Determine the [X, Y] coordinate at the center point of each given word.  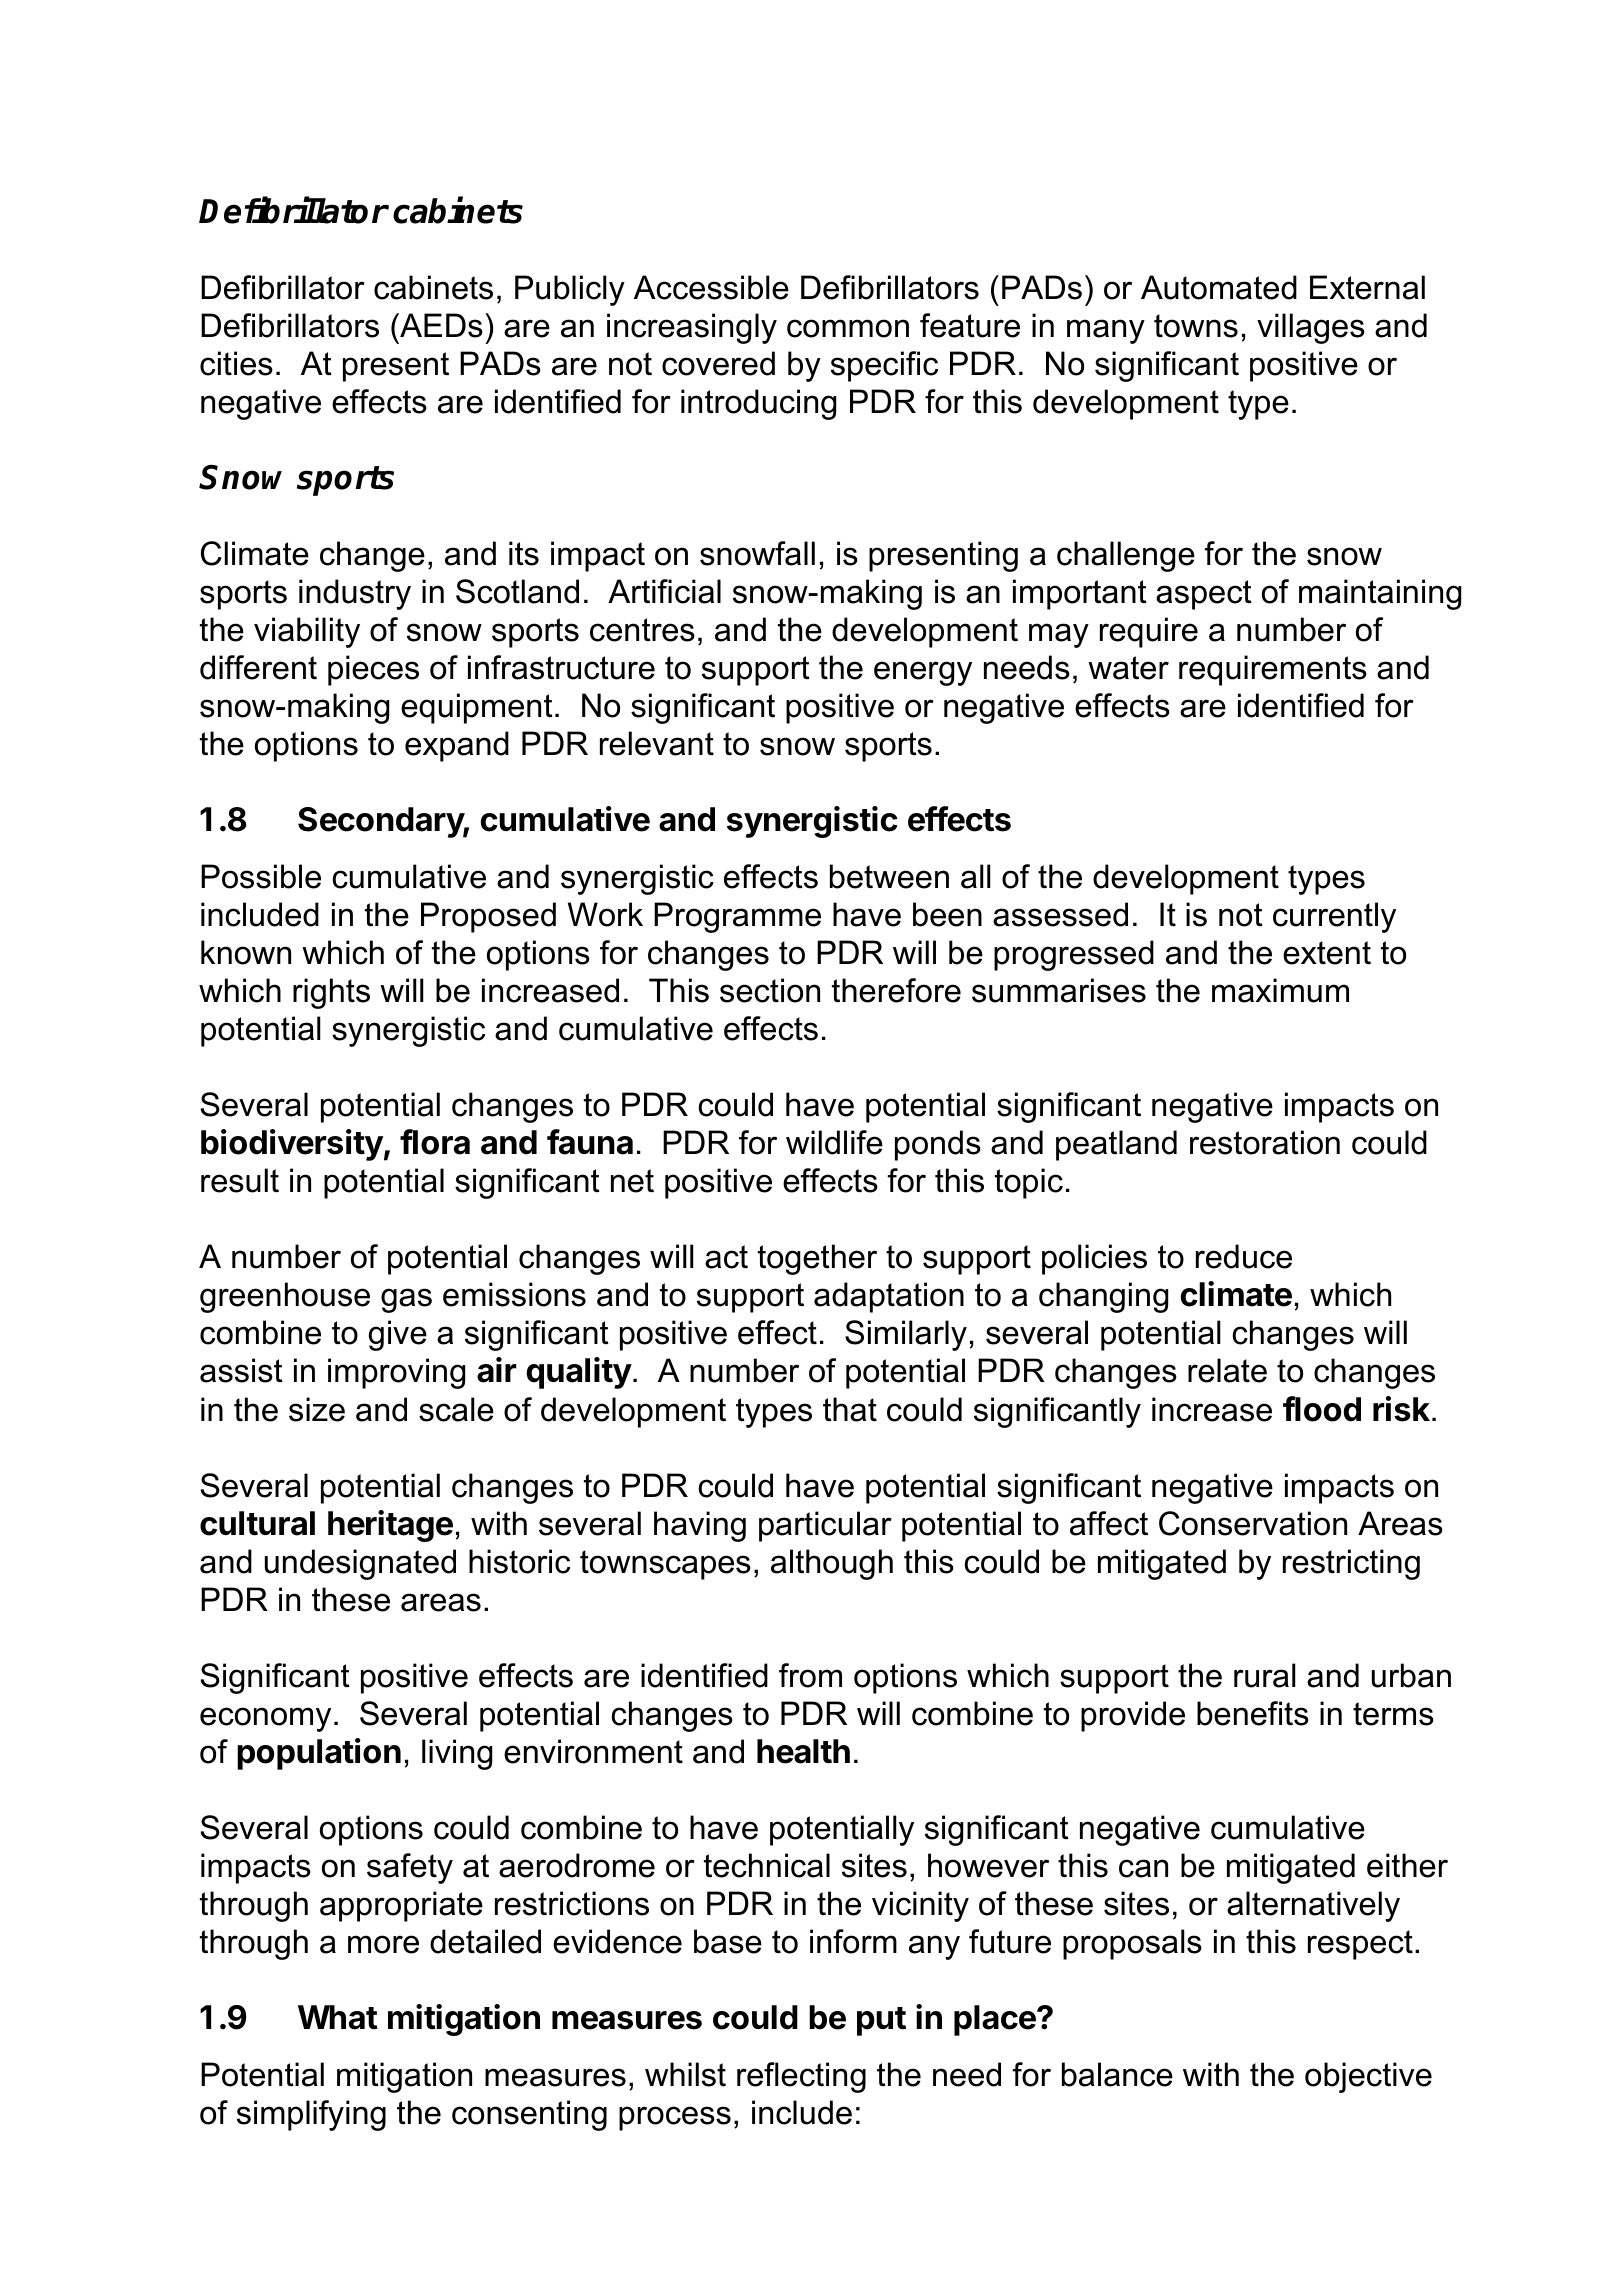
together [817, 1259]
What [338, 2017]
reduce [1244, 1256]
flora [435, 1142]
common [848, 328]
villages [1311, 328]
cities [236, 363]
